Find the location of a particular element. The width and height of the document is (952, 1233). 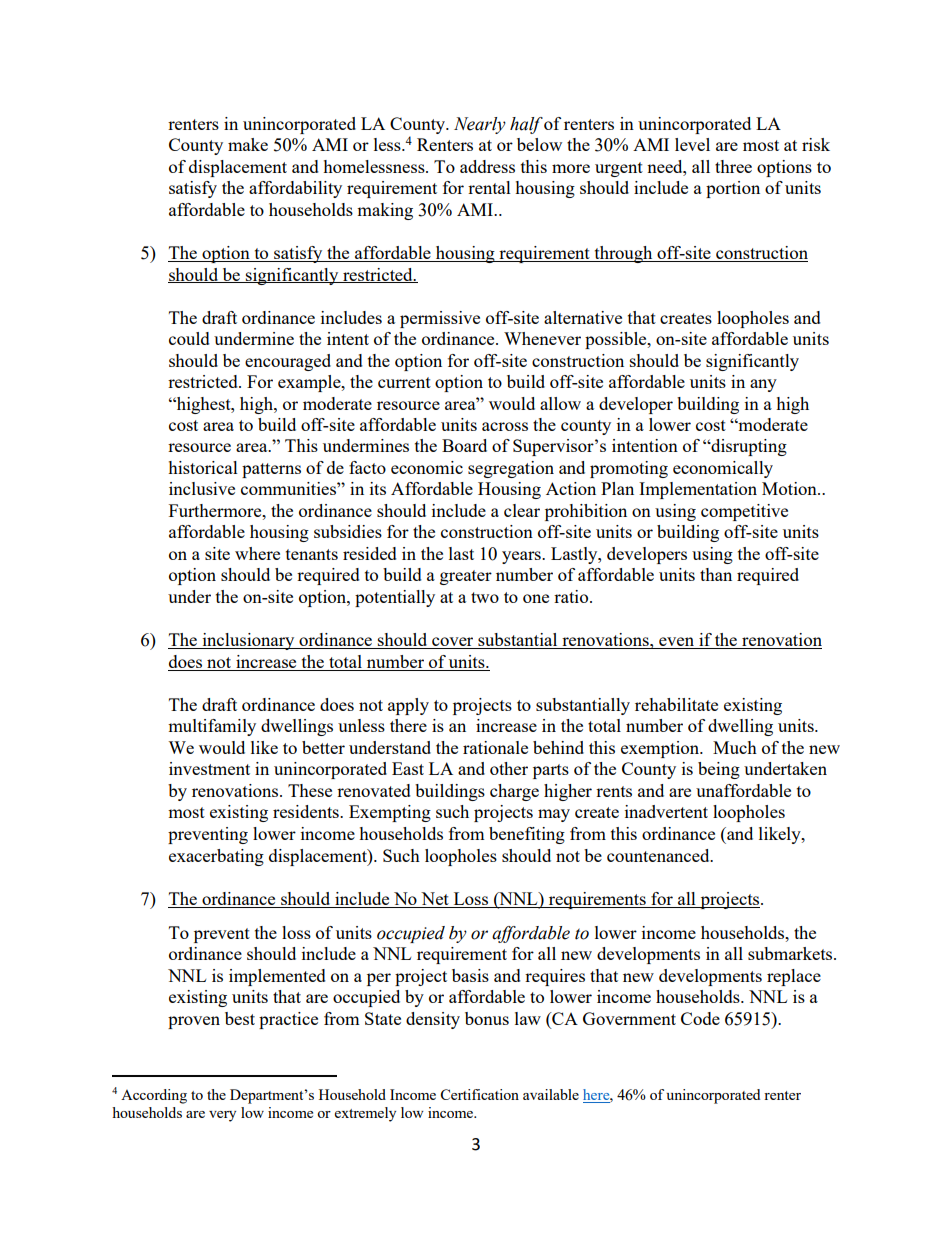

exacerbating is located at coordinates (216, 857).
